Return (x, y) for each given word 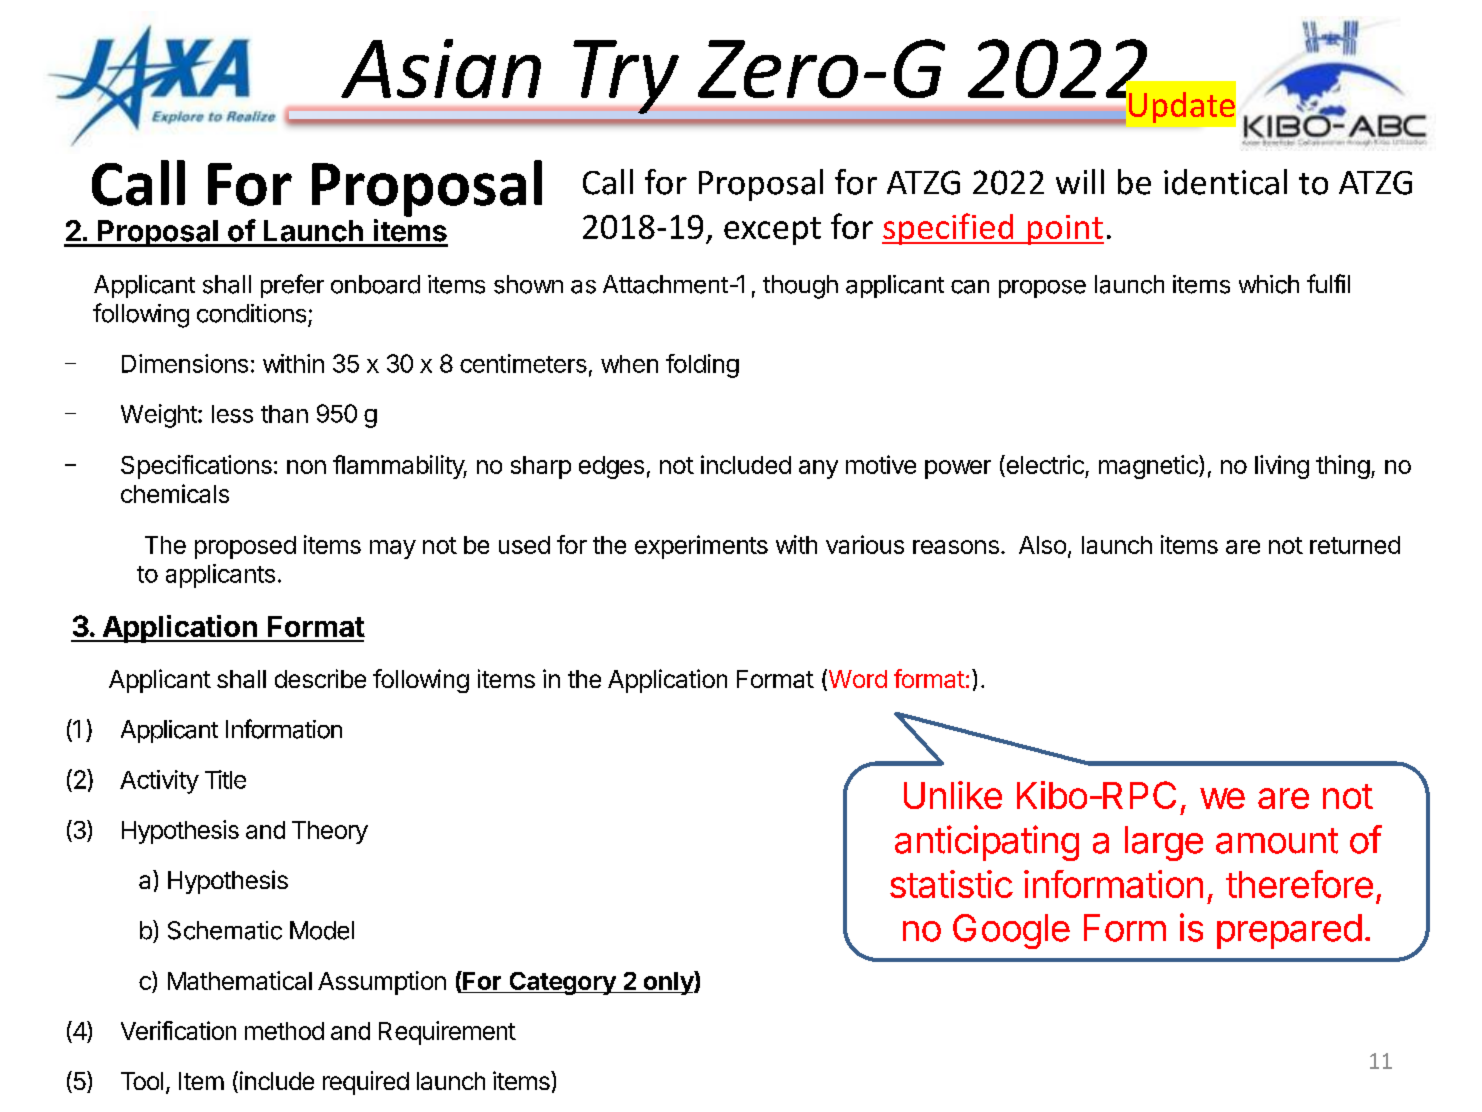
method (284, 1031)
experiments (701, 547)
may (393, 549)
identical (1225, 182)
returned (1355, 545)
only (668, 983)
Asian (441, 68)
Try (626, 77)
